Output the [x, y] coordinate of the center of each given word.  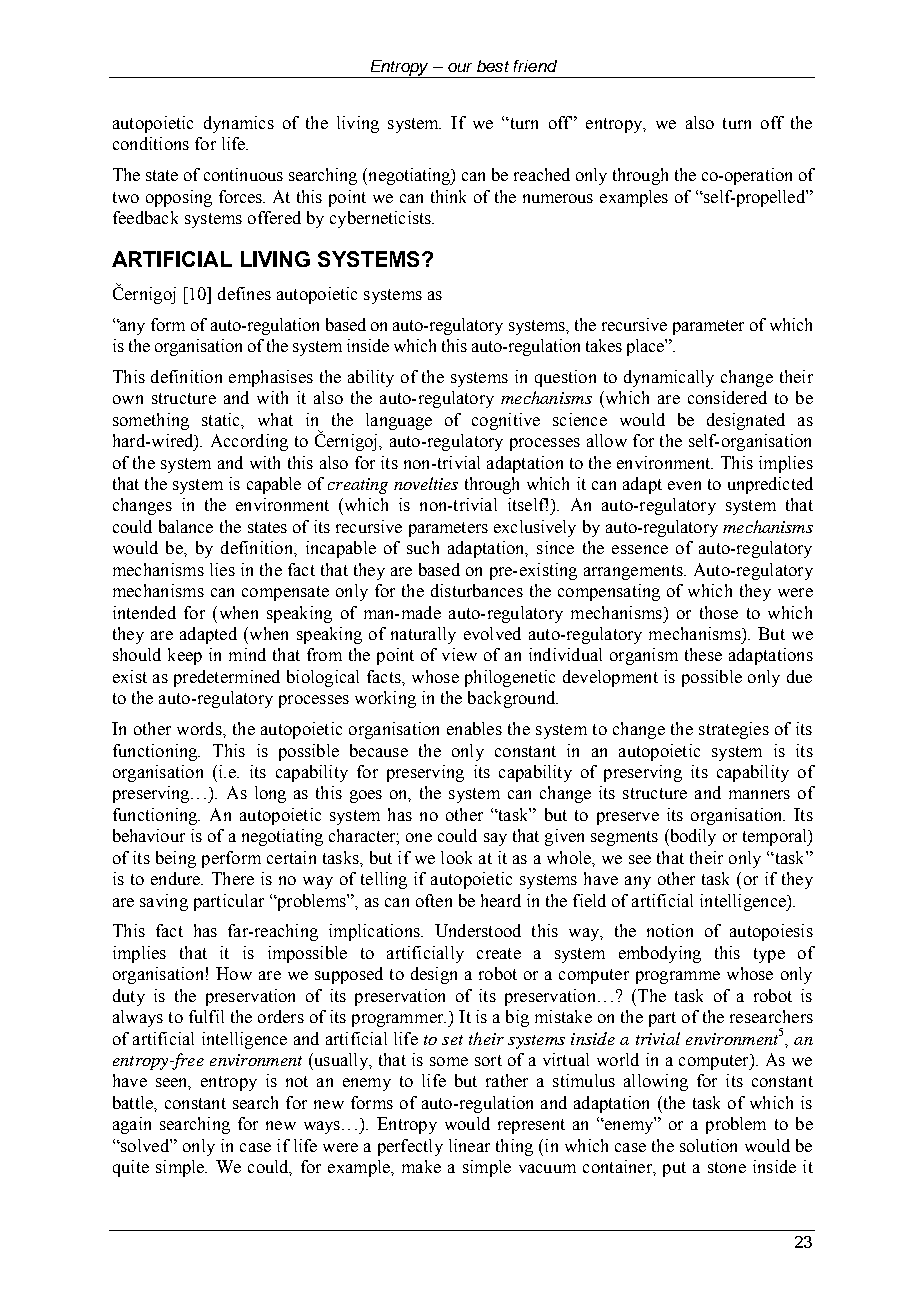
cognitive [506, 421]
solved [145, 1145]
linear [469, 1145]
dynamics [239, 124]
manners [759, 794]
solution [708, 1145]
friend [535, 66]
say [495, 839]
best [493, 66]
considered [727, 397]
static [222, 419]
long [270, 794]
